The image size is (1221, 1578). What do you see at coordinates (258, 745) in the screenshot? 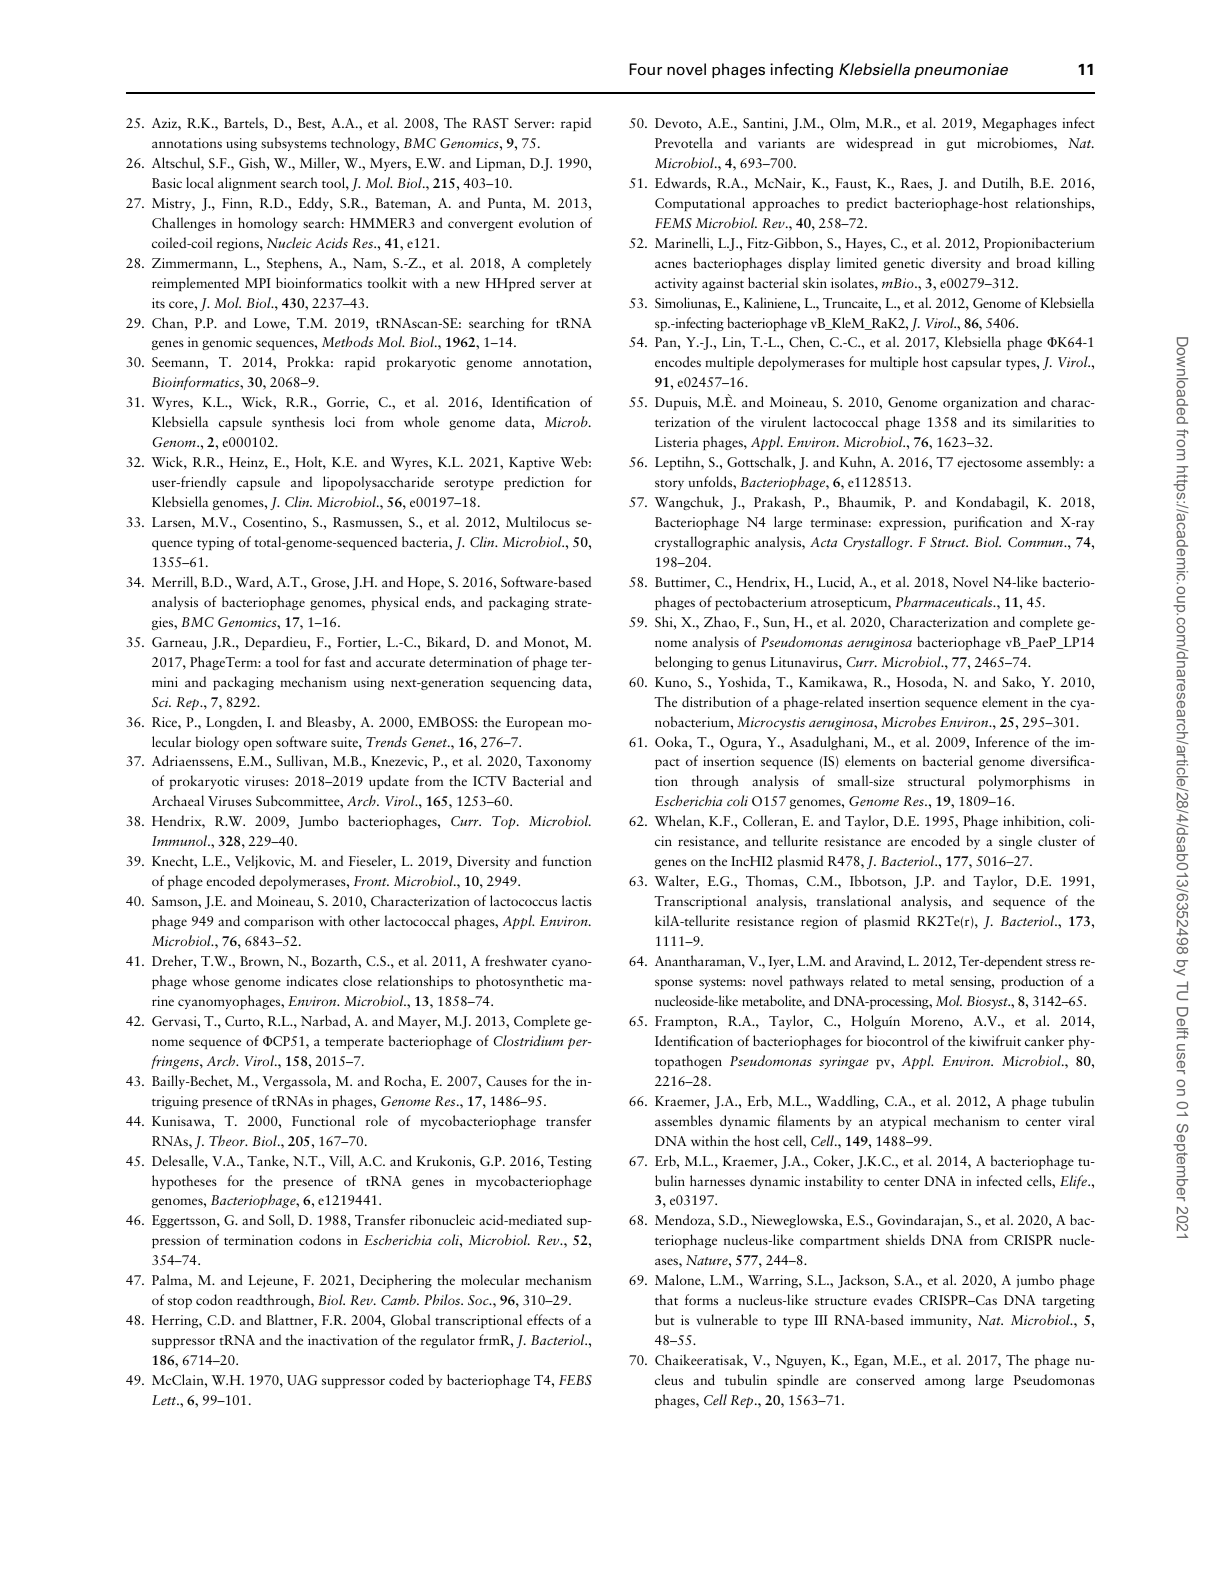
I see `open` at bounding box center [258, 745].
